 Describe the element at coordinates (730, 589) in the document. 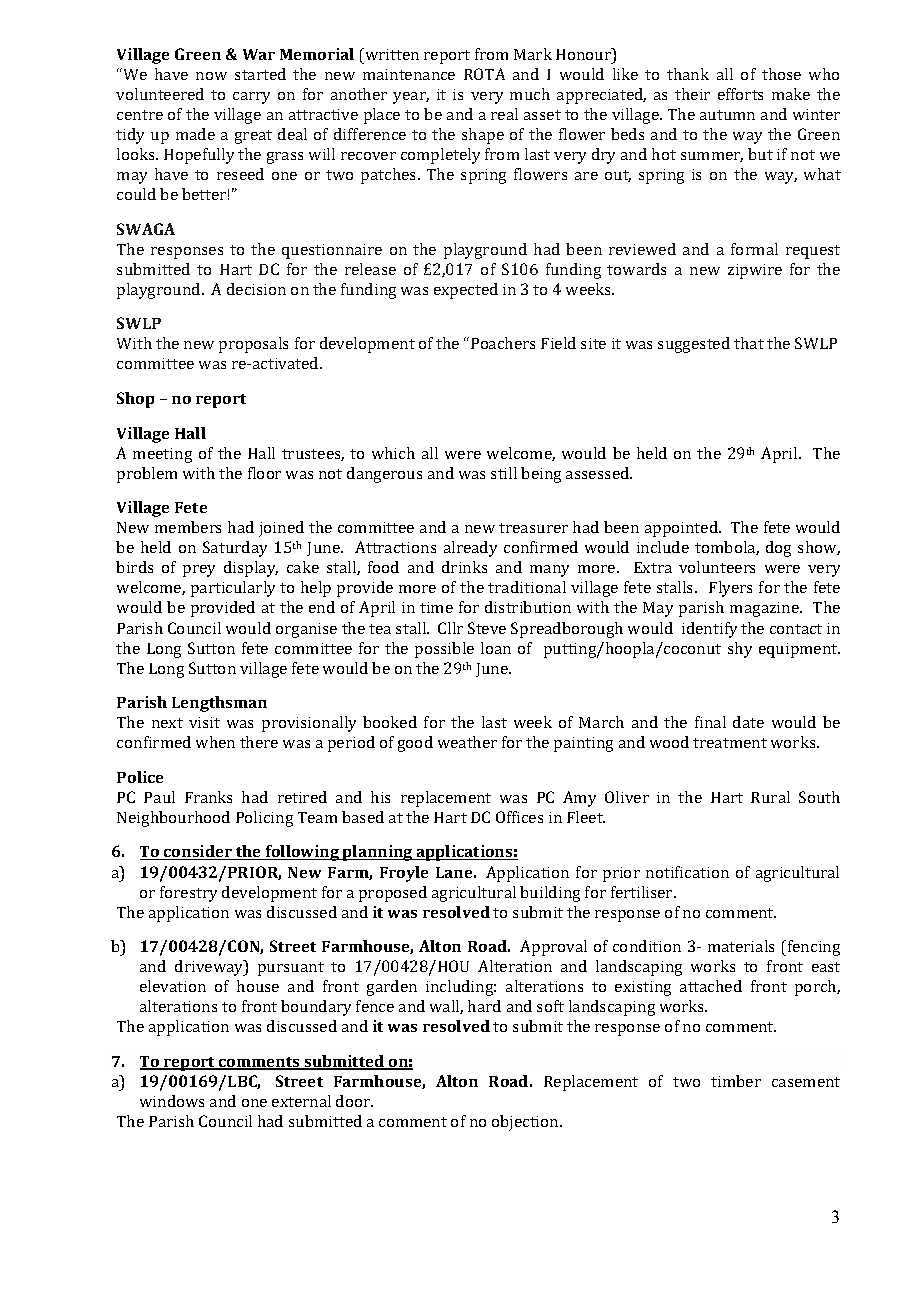

I see `Flyers` at that location.
